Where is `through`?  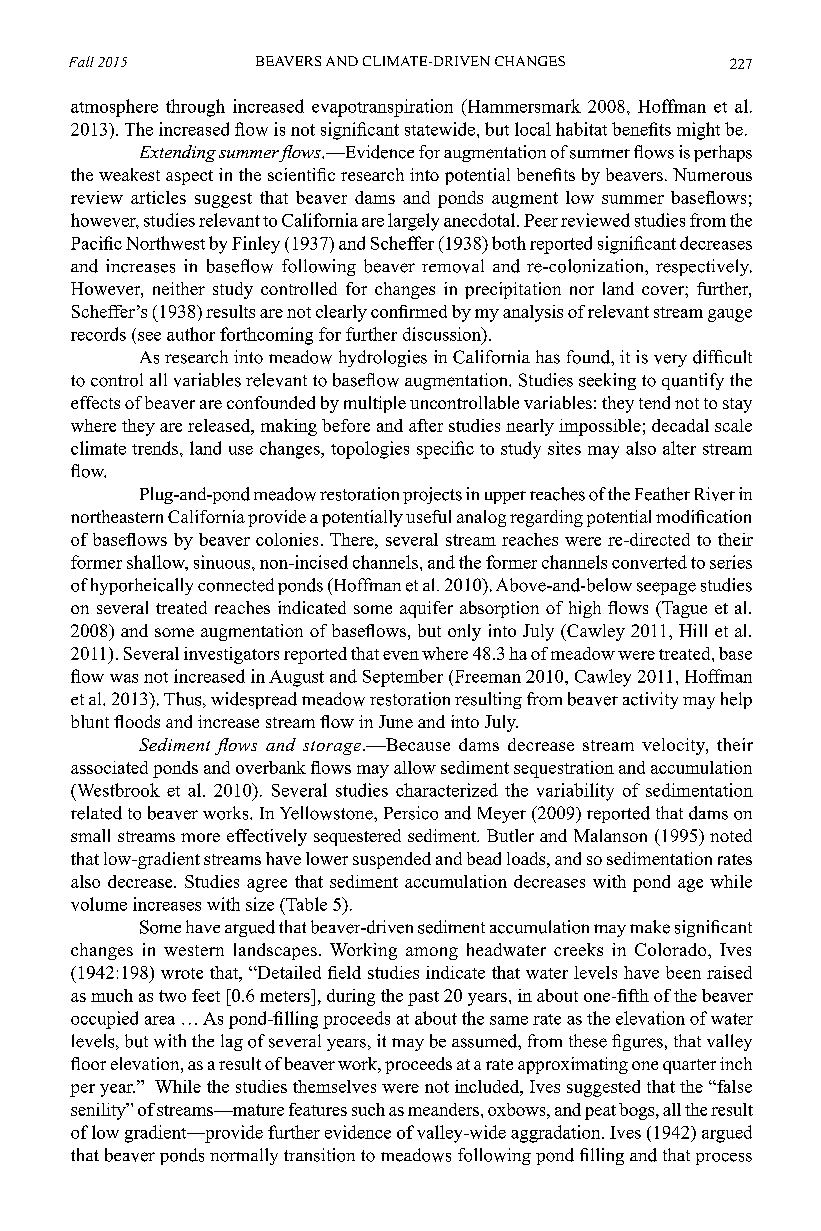
through is located at coordinates (195, 108).
